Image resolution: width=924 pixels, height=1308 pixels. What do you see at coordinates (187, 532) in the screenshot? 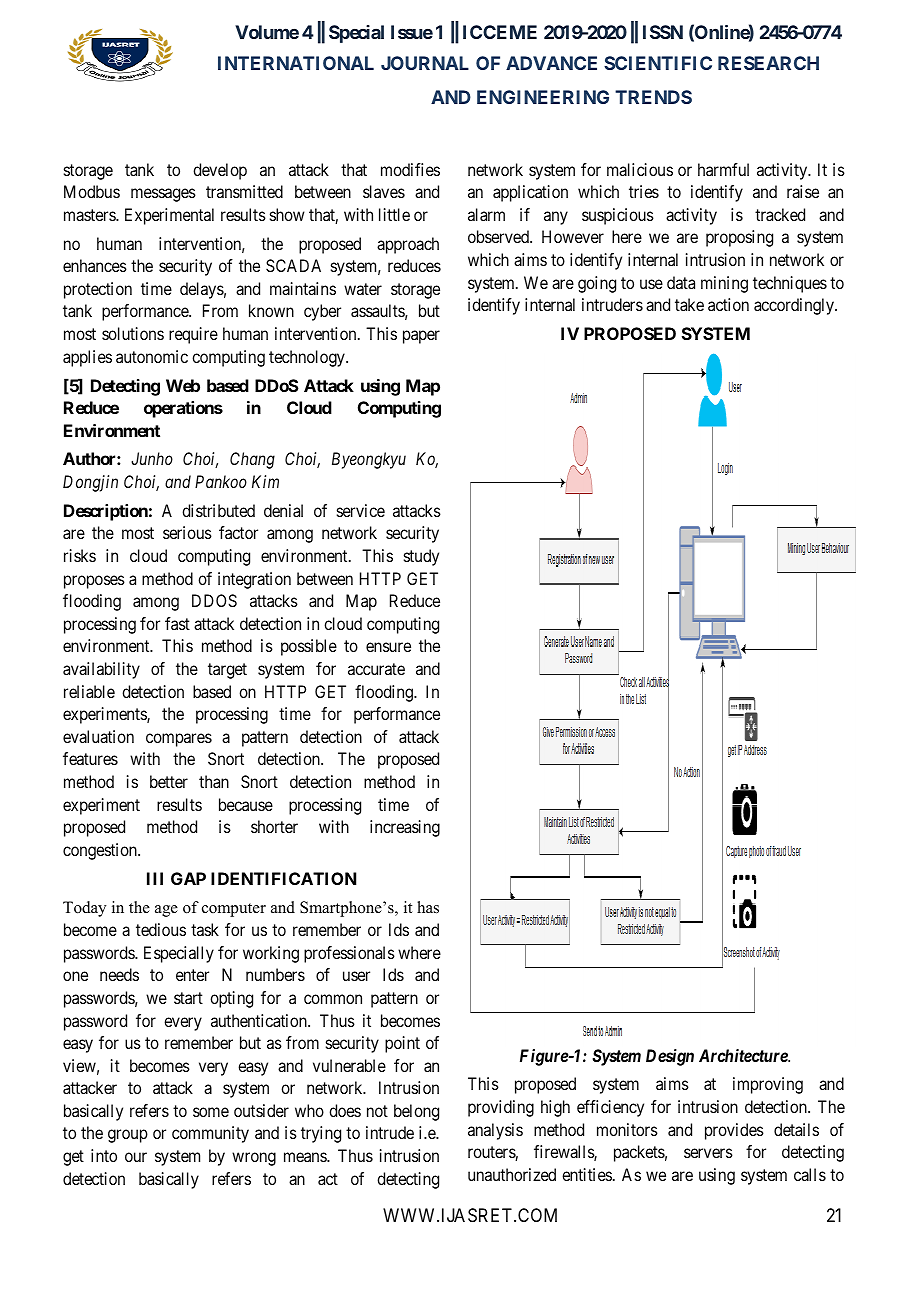
I see `serious` at bounding box center [187, 532].
